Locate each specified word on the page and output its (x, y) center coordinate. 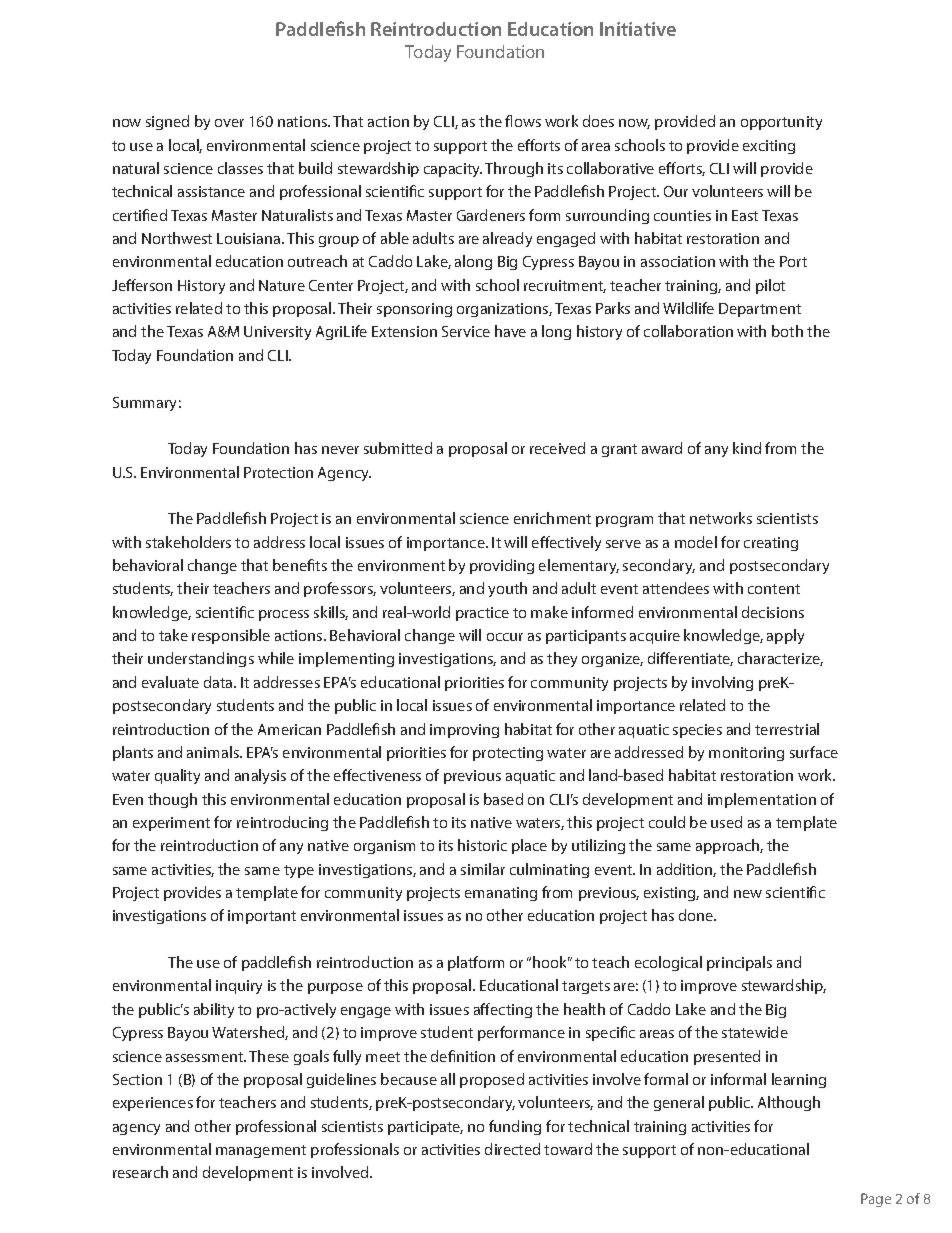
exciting (769, 147)
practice (482, 614)
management (261, 1151)
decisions (773, 612)
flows (523, 121)
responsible (231, 636)
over (229, 123)
